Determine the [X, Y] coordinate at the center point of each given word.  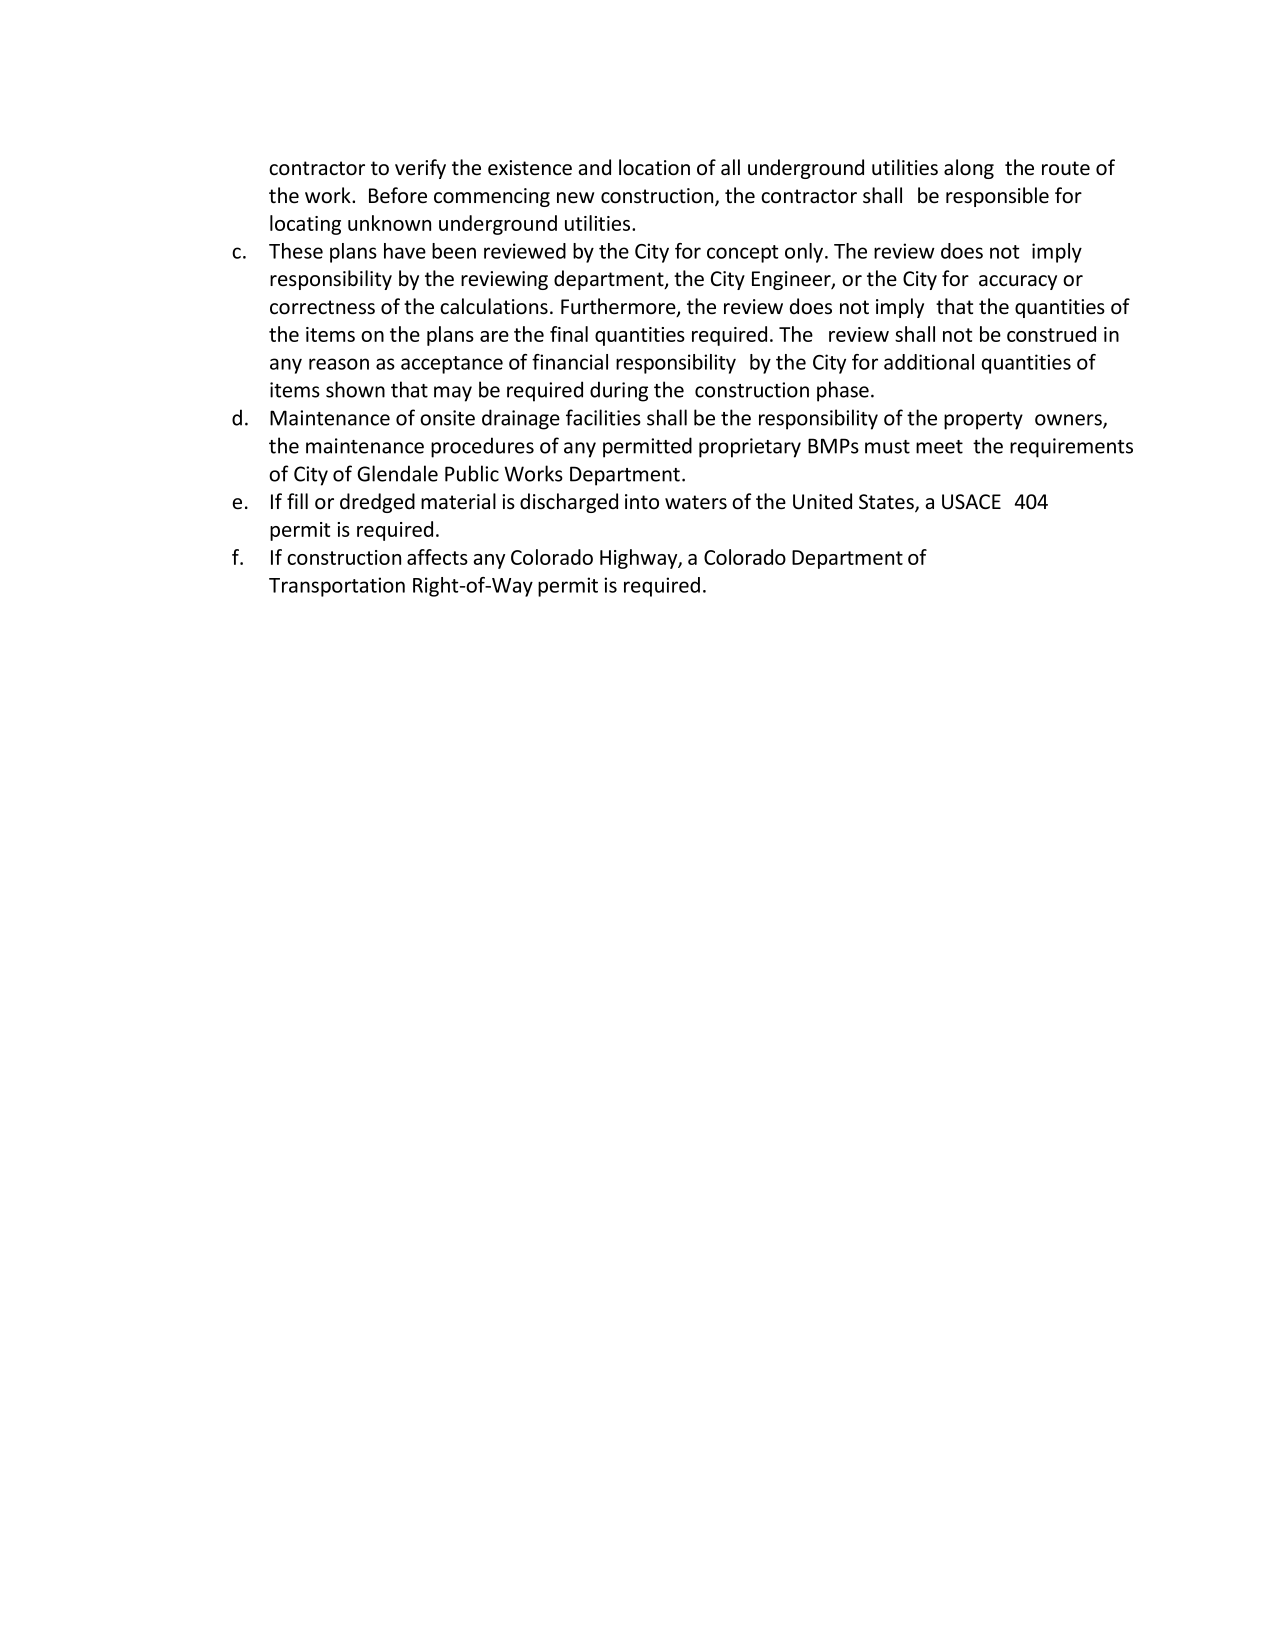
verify [420, 169]
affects [437, 557]
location [654, 167]
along [969, 169]
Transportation [337, 587]
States [887, 503]
